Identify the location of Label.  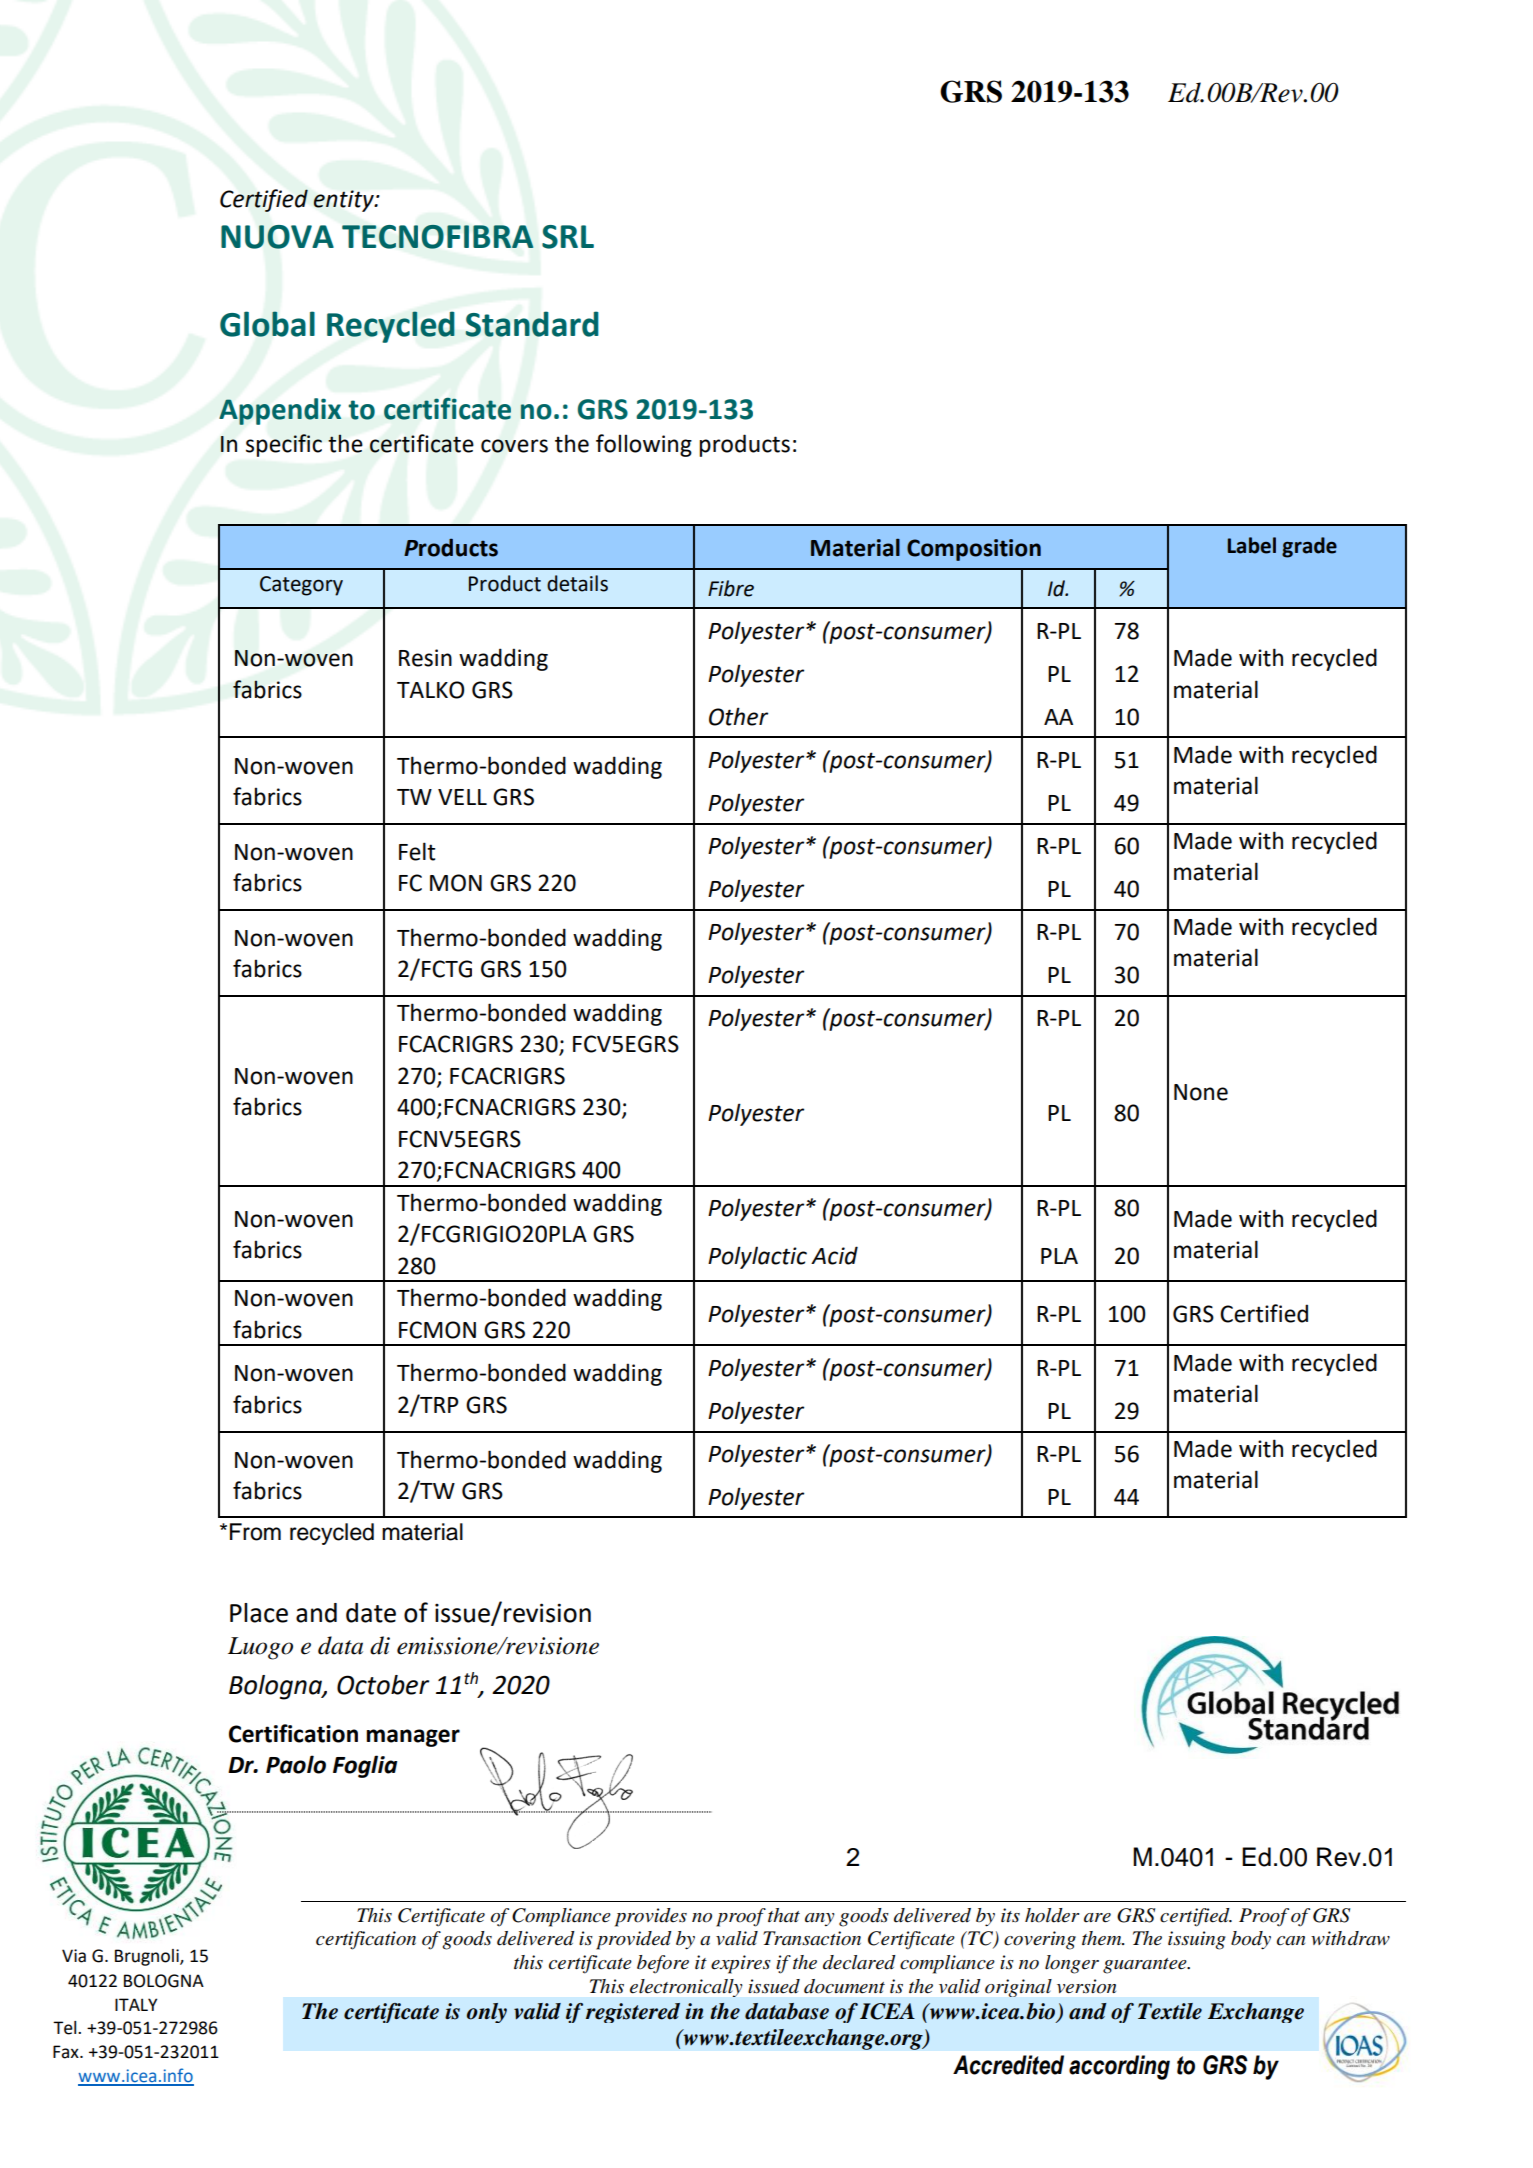
(1252, 545).
